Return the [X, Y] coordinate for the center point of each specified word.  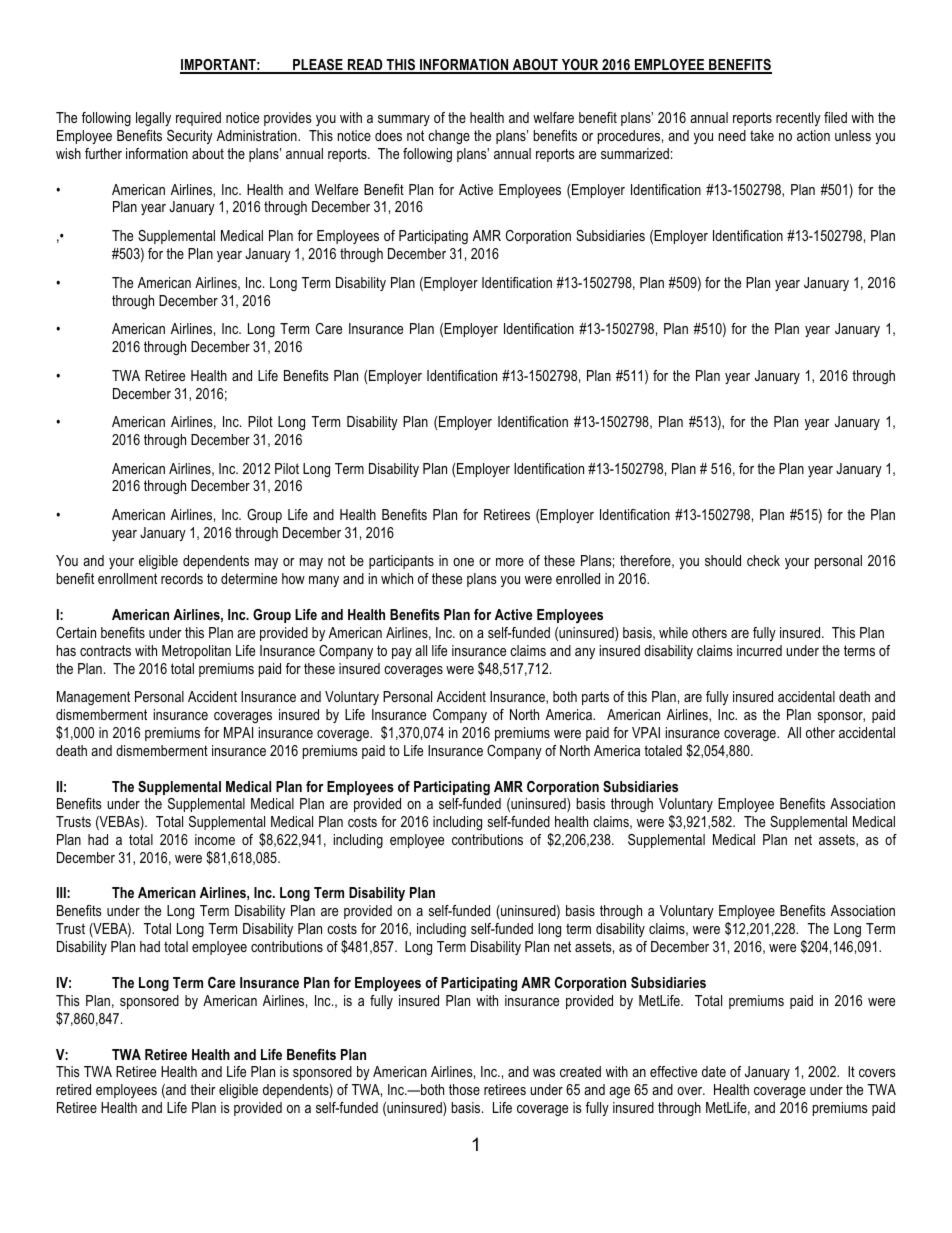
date [714, 1071]
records [182, 578]
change [449, 137]
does [388, 135]
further [103, 153]
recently [798, 119]
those [464, 1089]
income [215, 839]
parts [595, 698]
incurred [759, 650]
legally [153, 119]
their [203, 1089]
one [463, 562]
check [763, 560]
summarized [635, 153]
